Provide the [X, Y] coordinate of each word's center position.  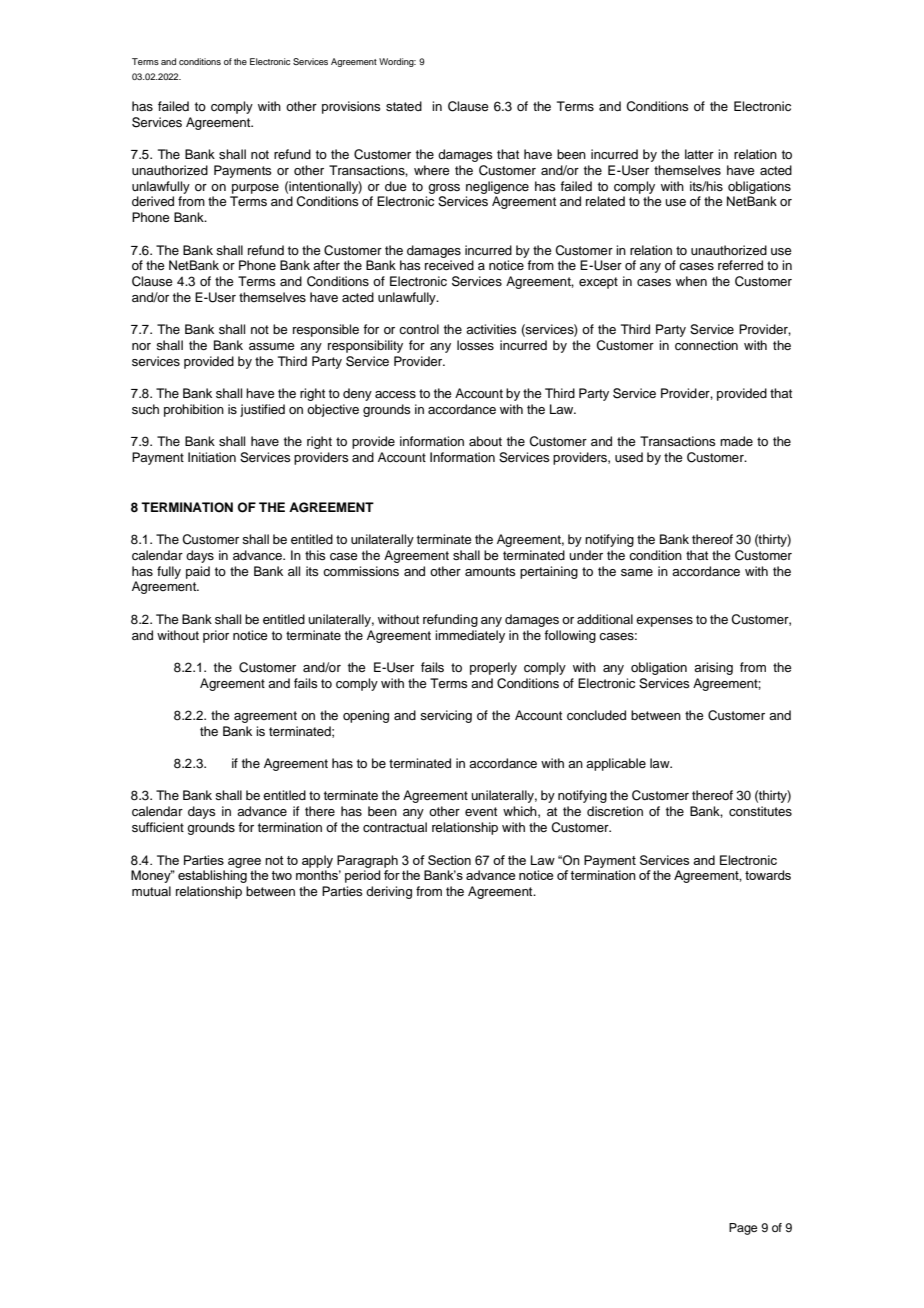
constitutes [760, 811]
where [432, 170]
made [736, 441]
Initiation [212, 457]
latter [699, 154]
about [485, 441]
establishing [212, 876]
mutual [151, 891]
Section [449, 860]
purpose [255, 189]
